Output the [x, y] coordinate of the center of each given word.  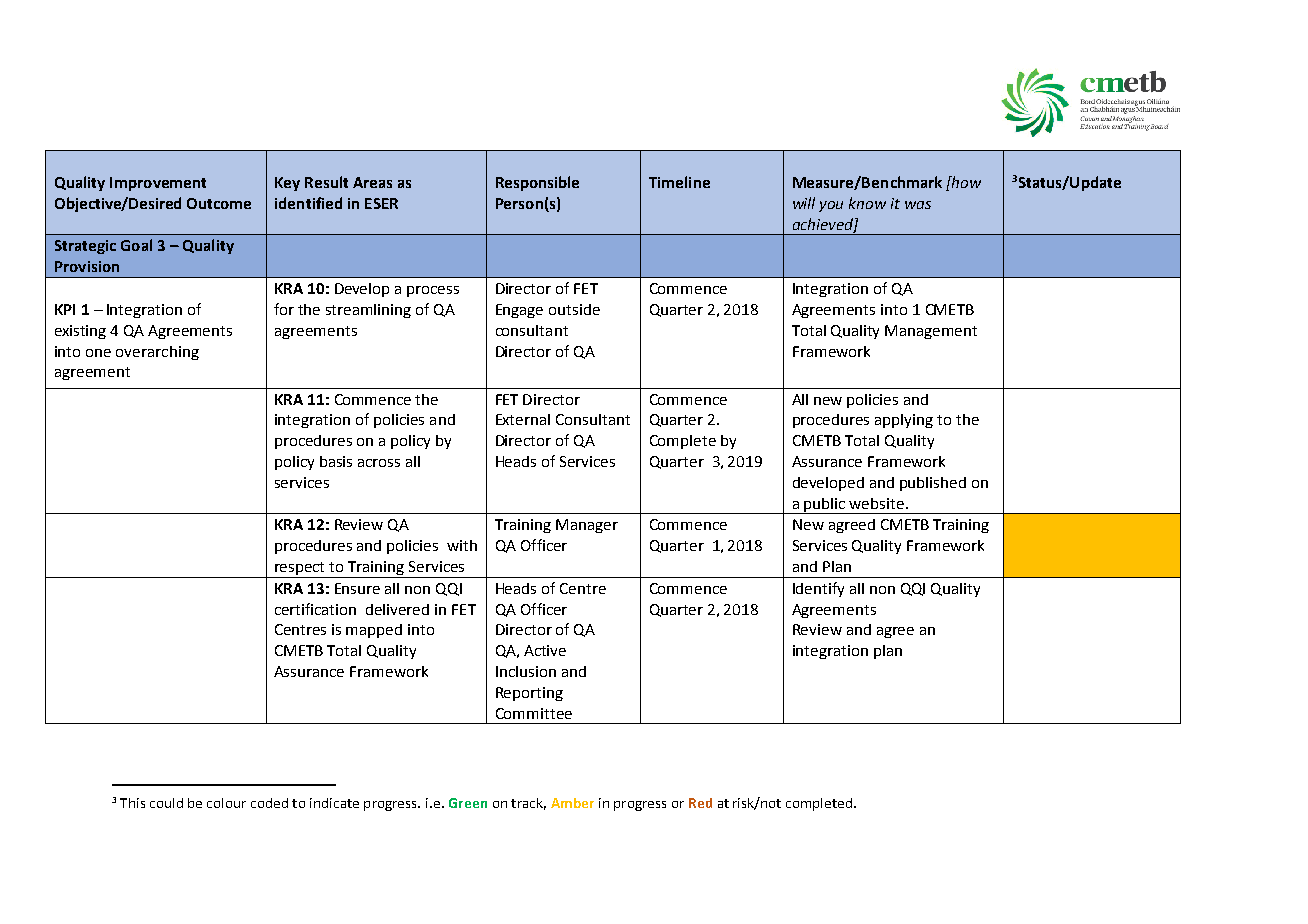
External [523, 419]
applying [904, 421]
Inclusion [526, 671]
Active [545, 650]
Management [931, 332]
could [166, 803]
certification [315, 609]
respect [300, 570]
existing [80, 332]
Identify [818, 589]
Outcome [219, 203]
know [867, 203]
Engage [519, 311]
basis [336, 461]
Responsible [537, 183]
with [462, 545]
